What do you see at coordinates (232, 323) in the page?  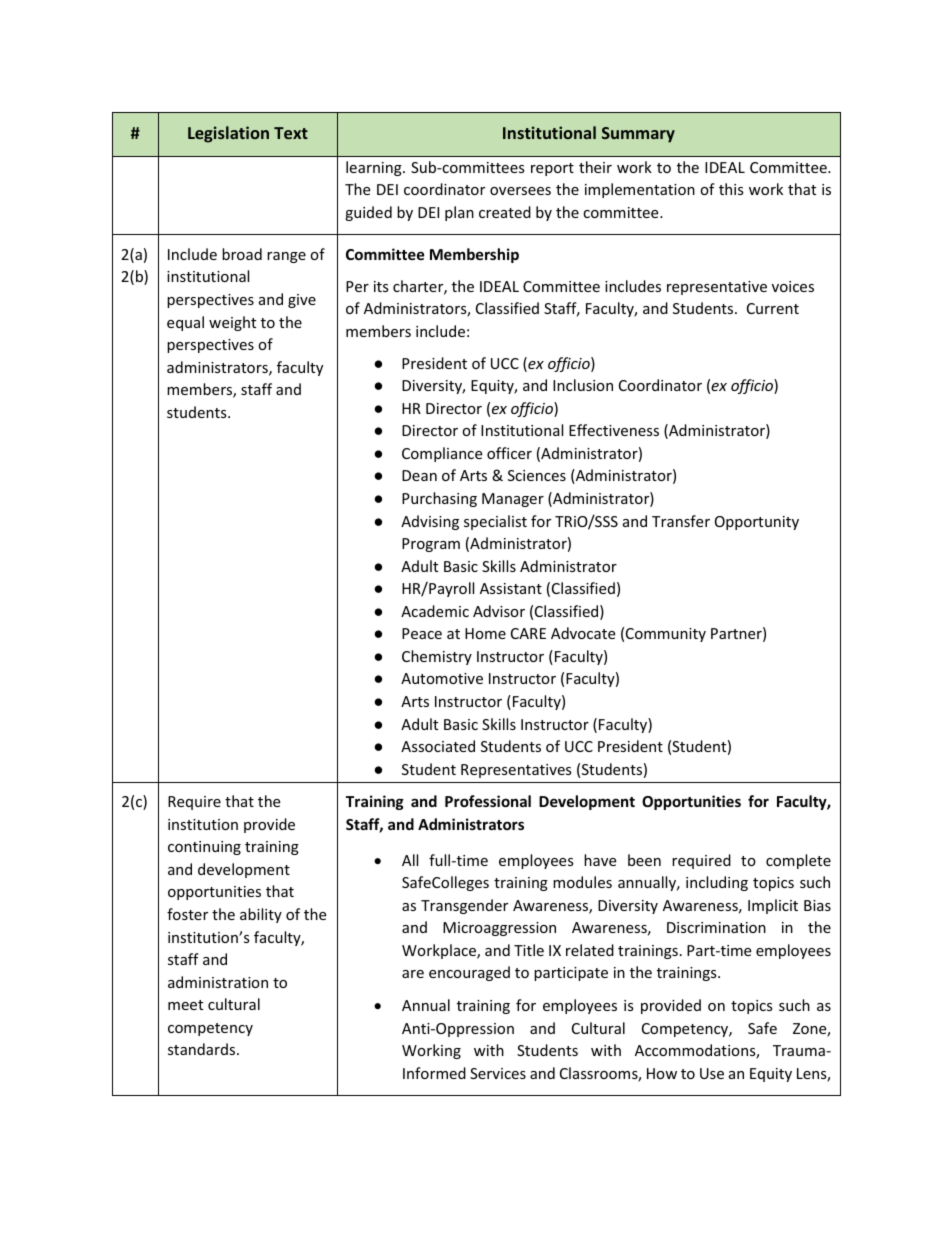 I see `weight` at bounding box center [232, 323].
